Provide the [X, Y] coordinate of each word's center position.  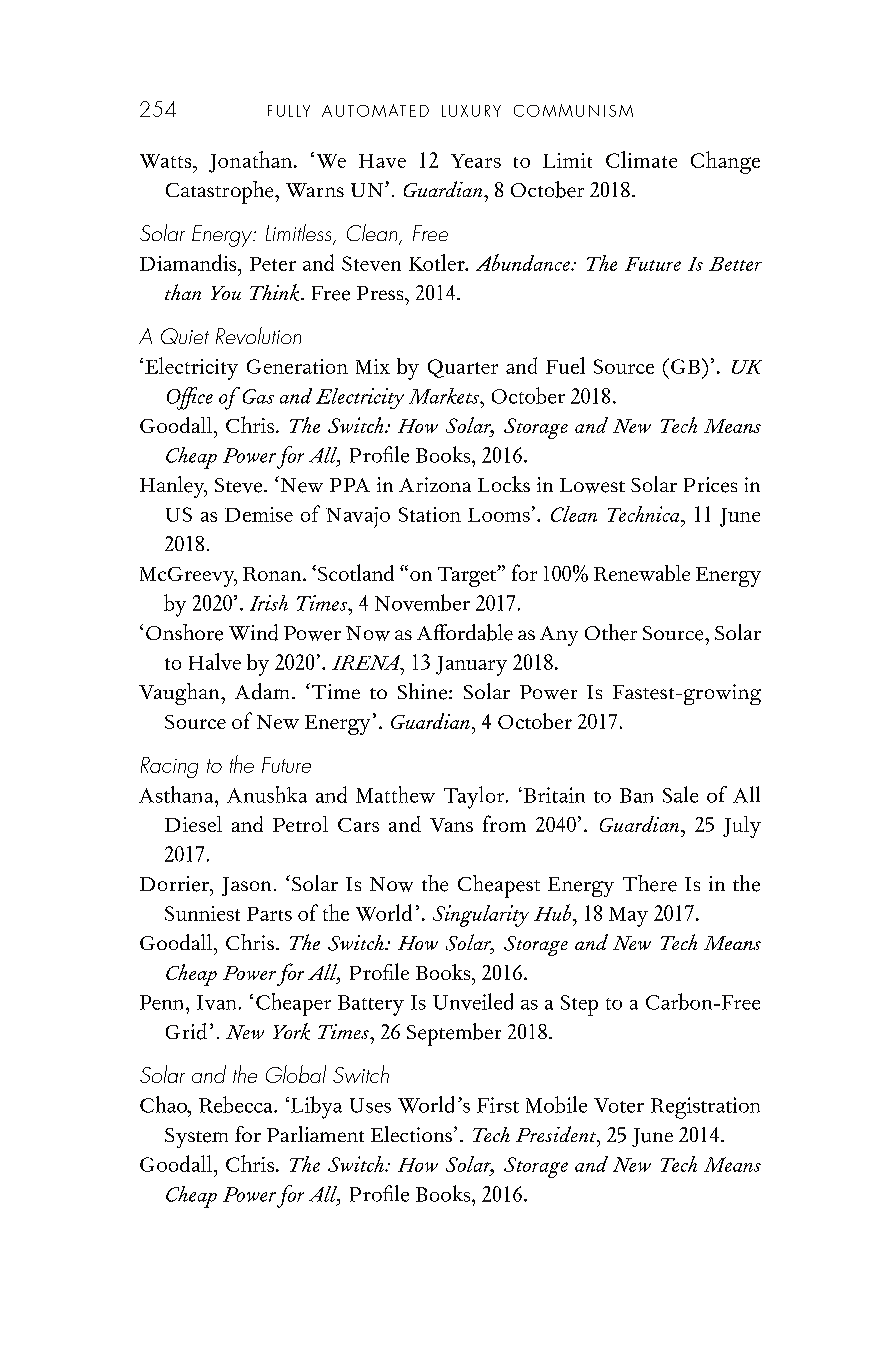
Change [725, 162]
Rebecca [237, 1104]
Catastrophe [221, 192]
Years [476, 161]
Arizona [435, 484]
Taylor [475, 797]
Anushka [267, 794]
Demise [259, 514]
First [498, 1105]
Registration [705, 1108]
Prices [710, 485]
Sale [680, 794]
